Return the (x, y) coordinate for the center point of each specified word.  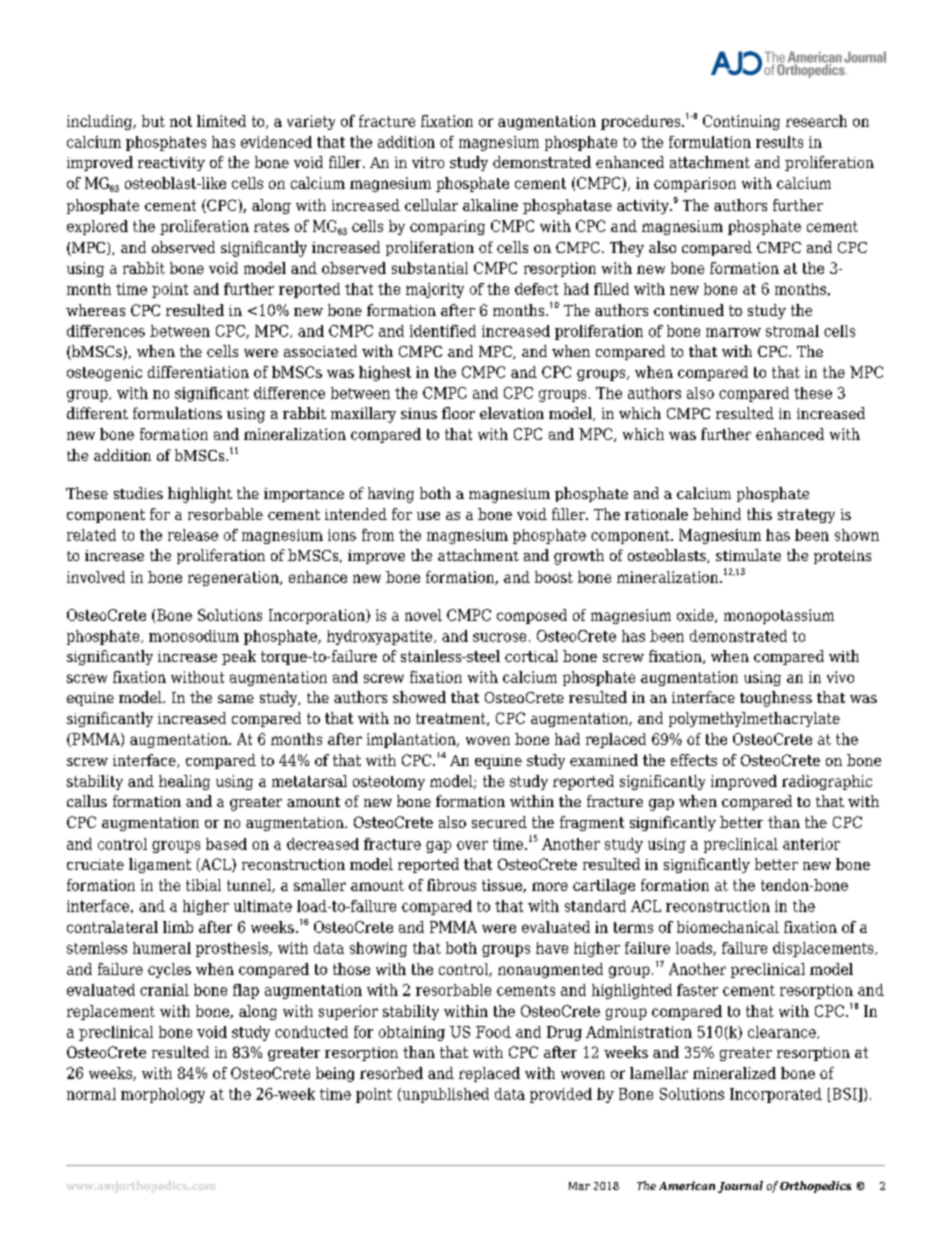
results (779, 142)
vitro (428, 162)
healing (184, 782)
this (759, 514)
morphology (163, 1095)
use (428, 516)
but (153, 121)
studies (138, 493)
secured (499, 822)
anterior (811, 844)
